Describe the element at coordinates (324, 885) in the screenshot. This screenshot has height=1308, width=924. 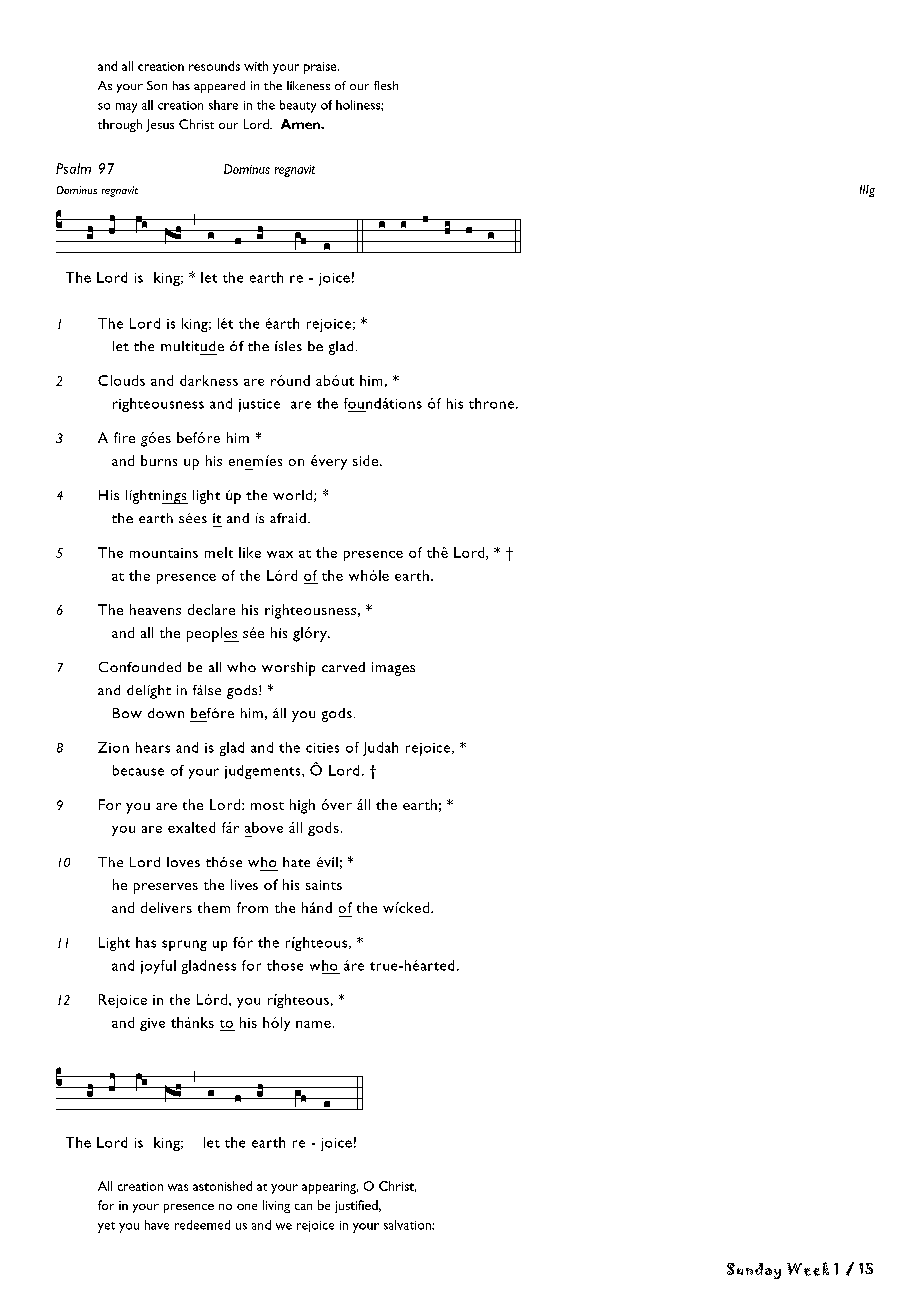
I see `saints` at that location.
